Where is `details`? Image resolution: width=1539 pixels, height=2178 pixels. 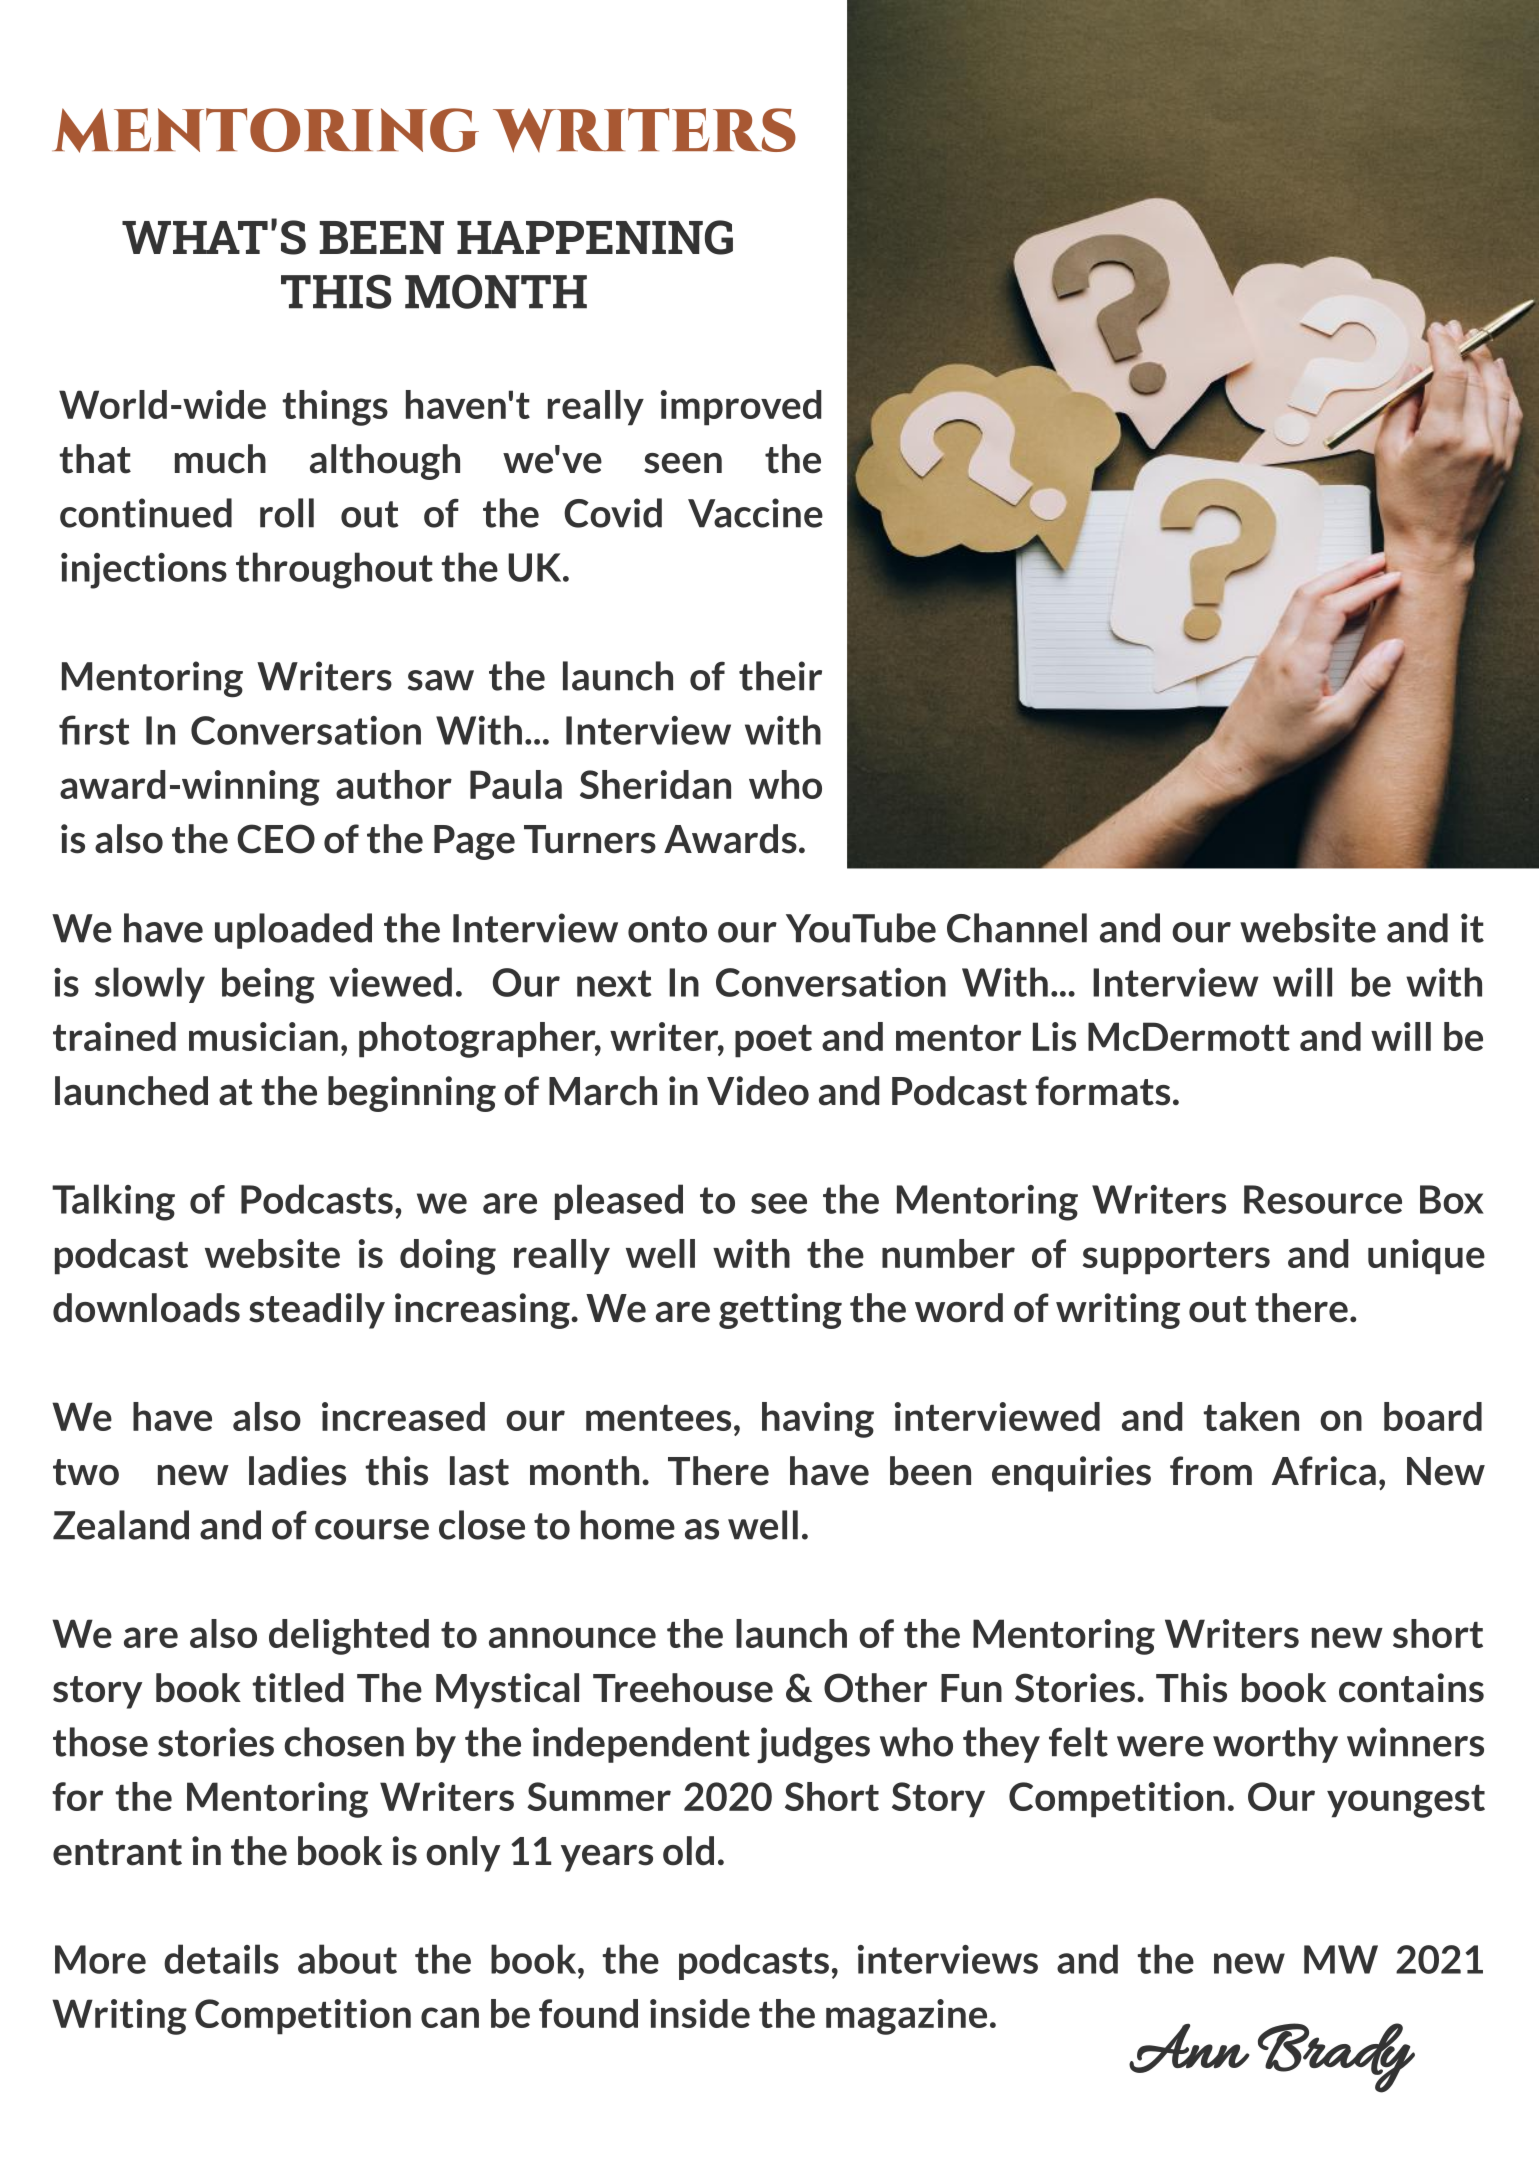
details is located at coordinates (221, 1959).
